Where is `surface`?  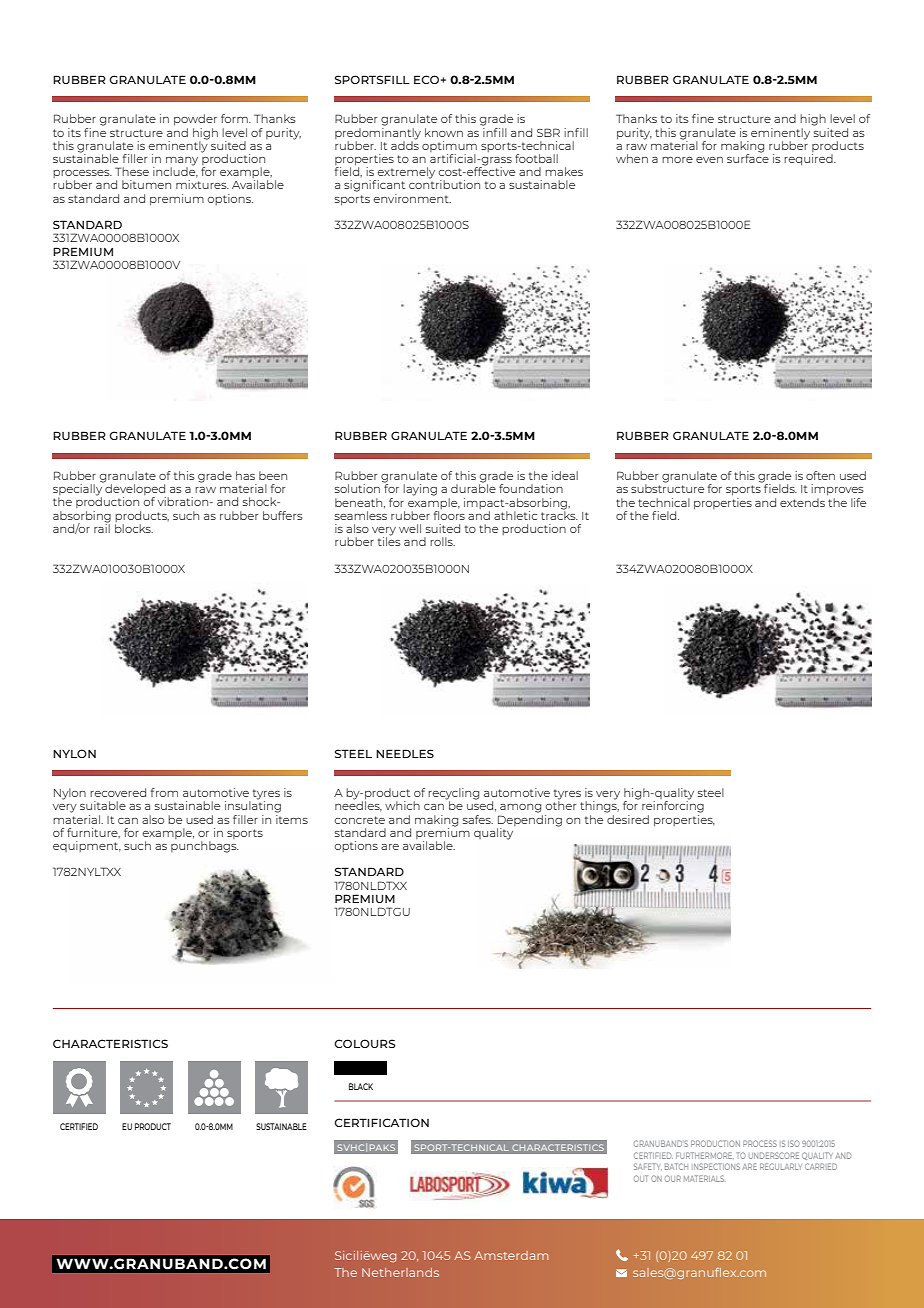
surface is located at coordinates (748, 157).
